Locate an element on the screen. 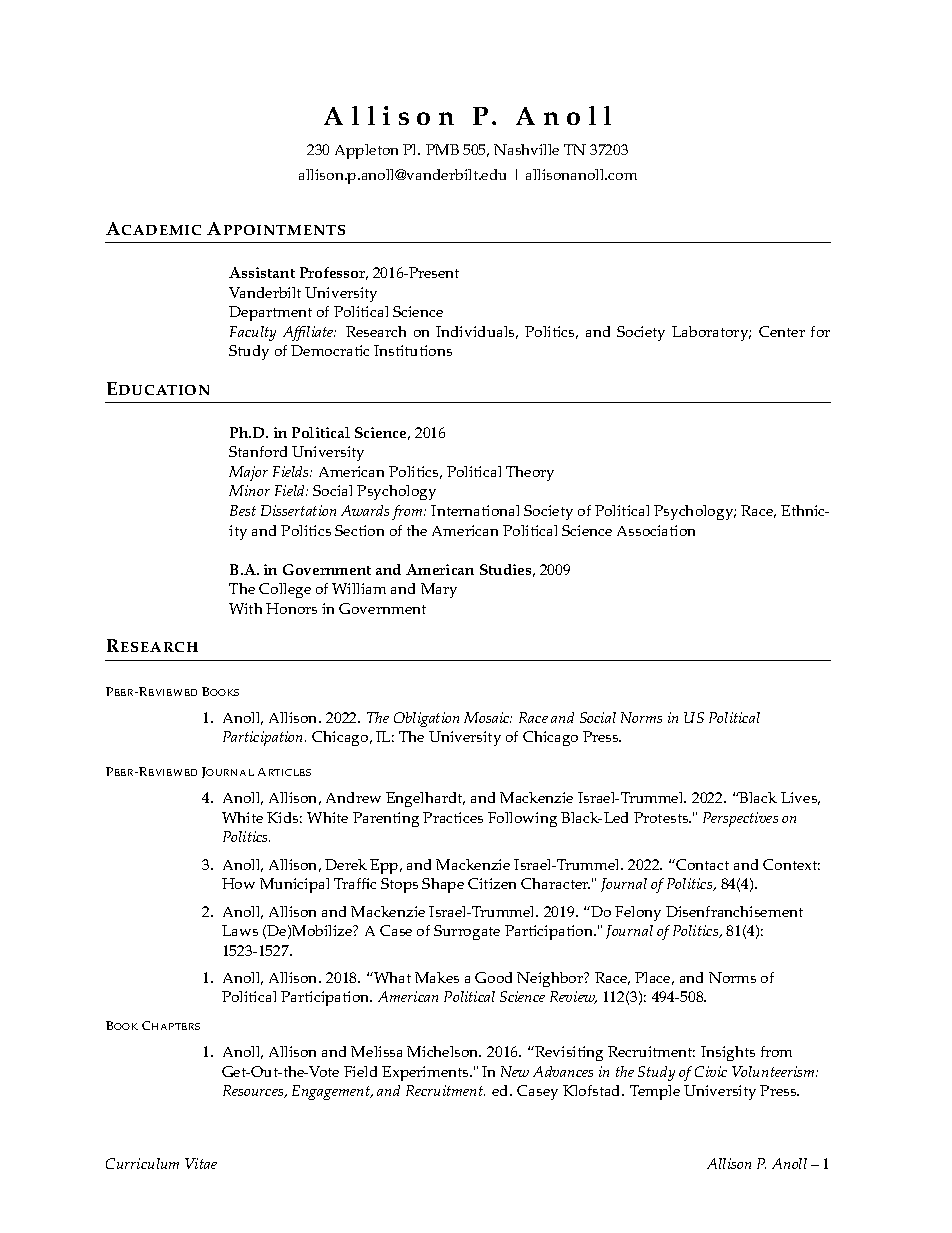 The width and height of the screenshot is (952, 1233). Civic is located at coordinates (711, 1071).
